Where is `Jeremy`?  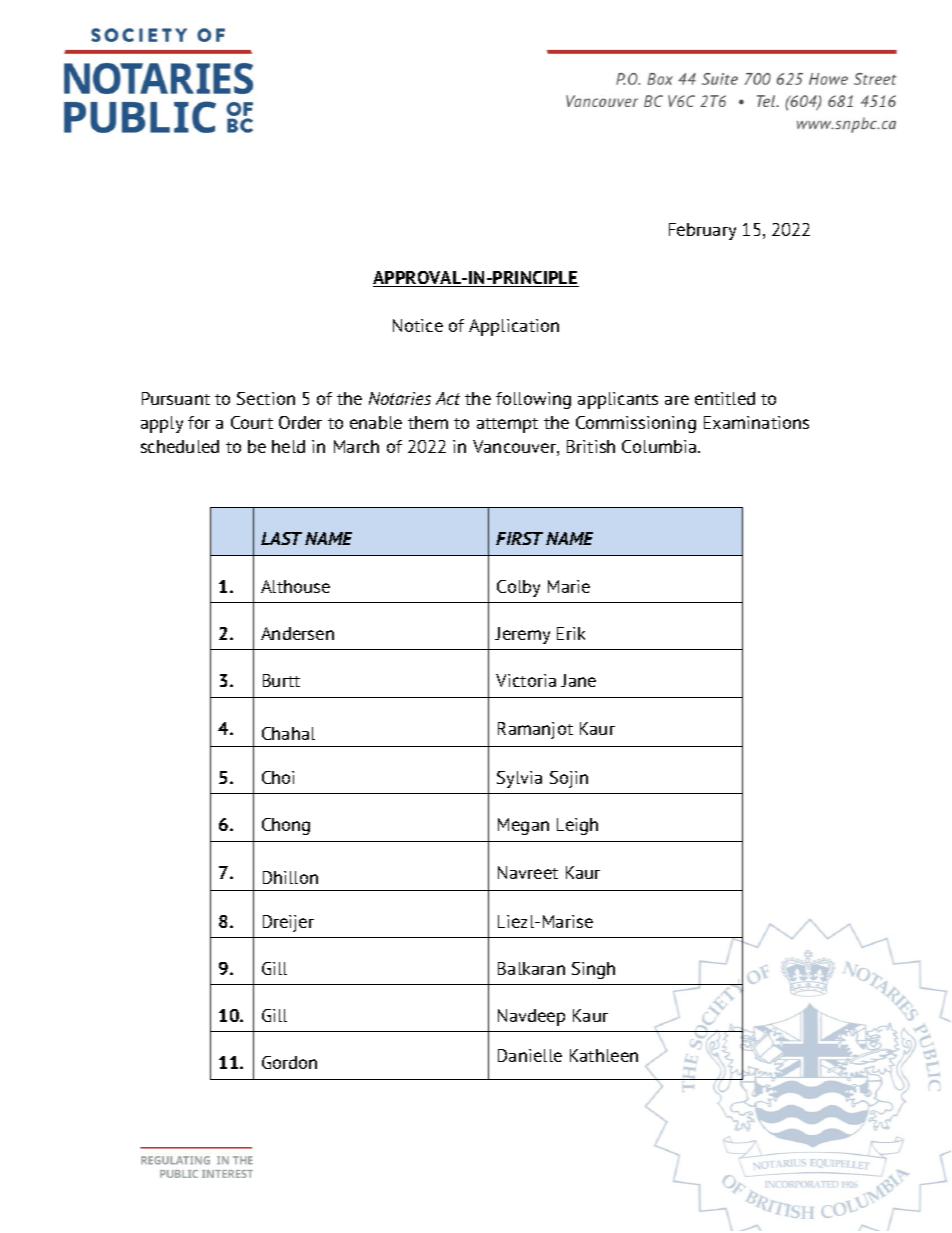 Jeremy is located at coordinates (522, 635).
